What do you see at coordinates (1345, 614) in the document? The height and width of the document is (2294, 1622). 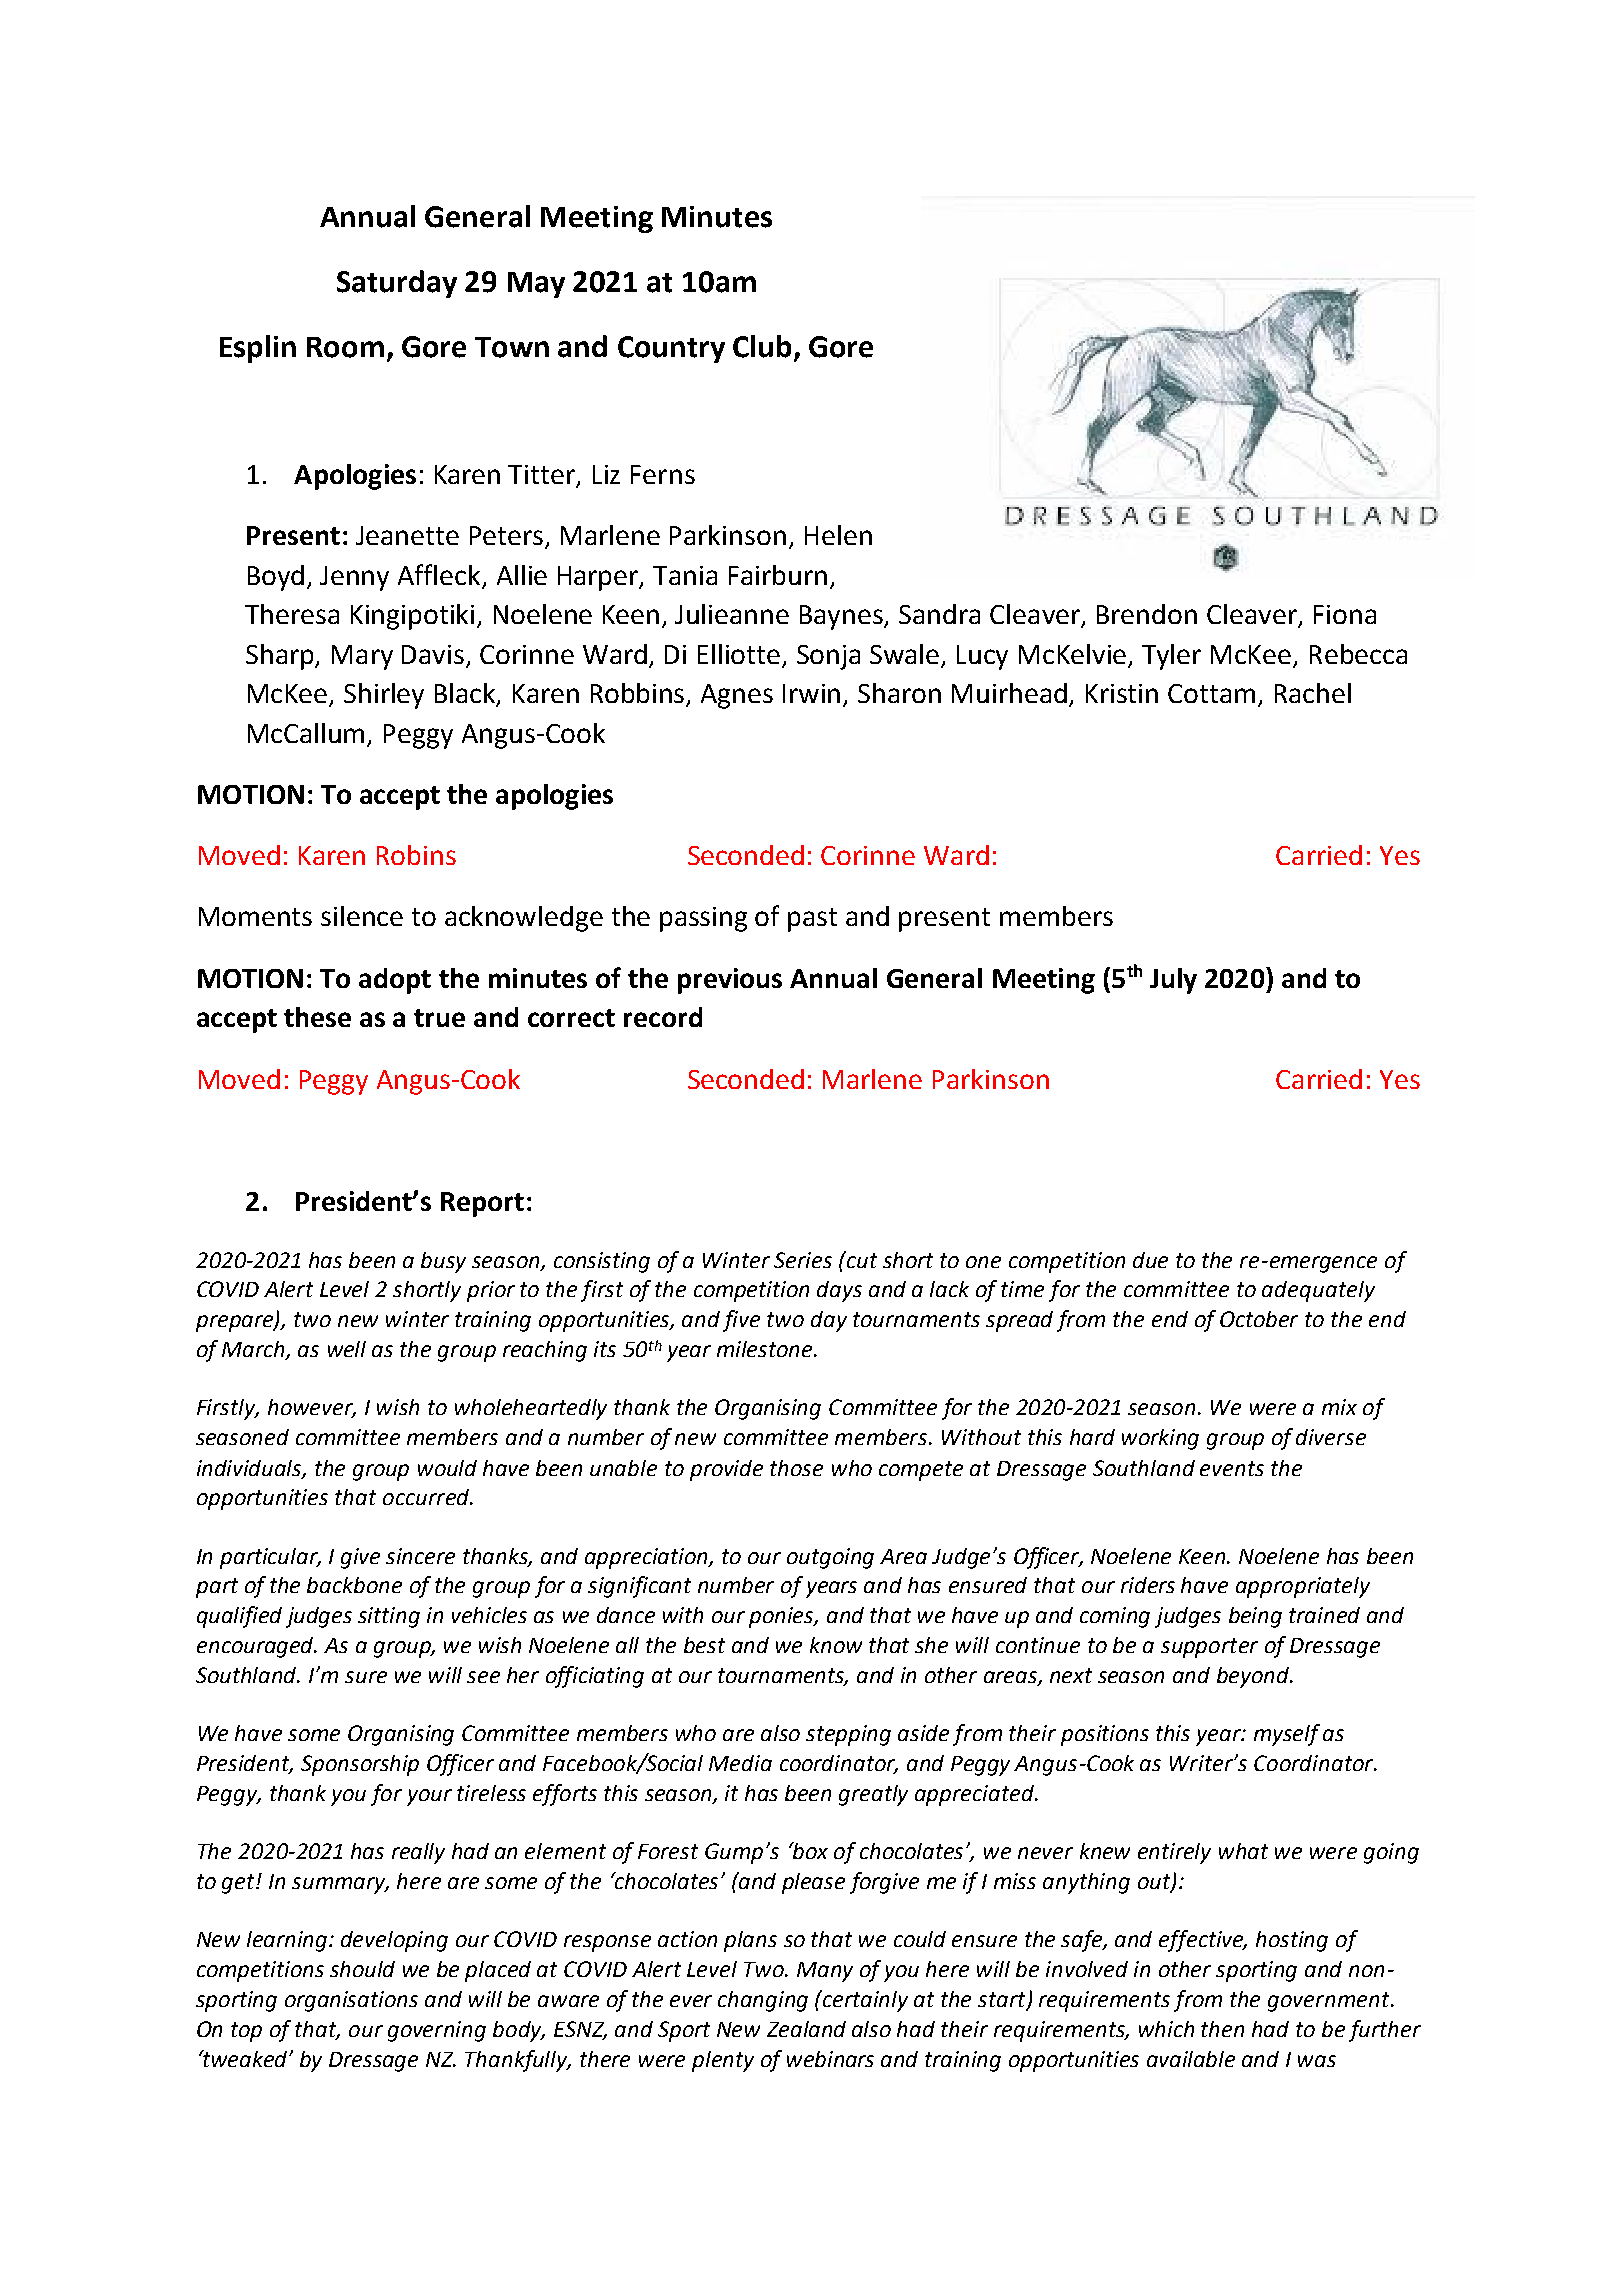 I see `Fiona` at bounding box center [1345, 614].
